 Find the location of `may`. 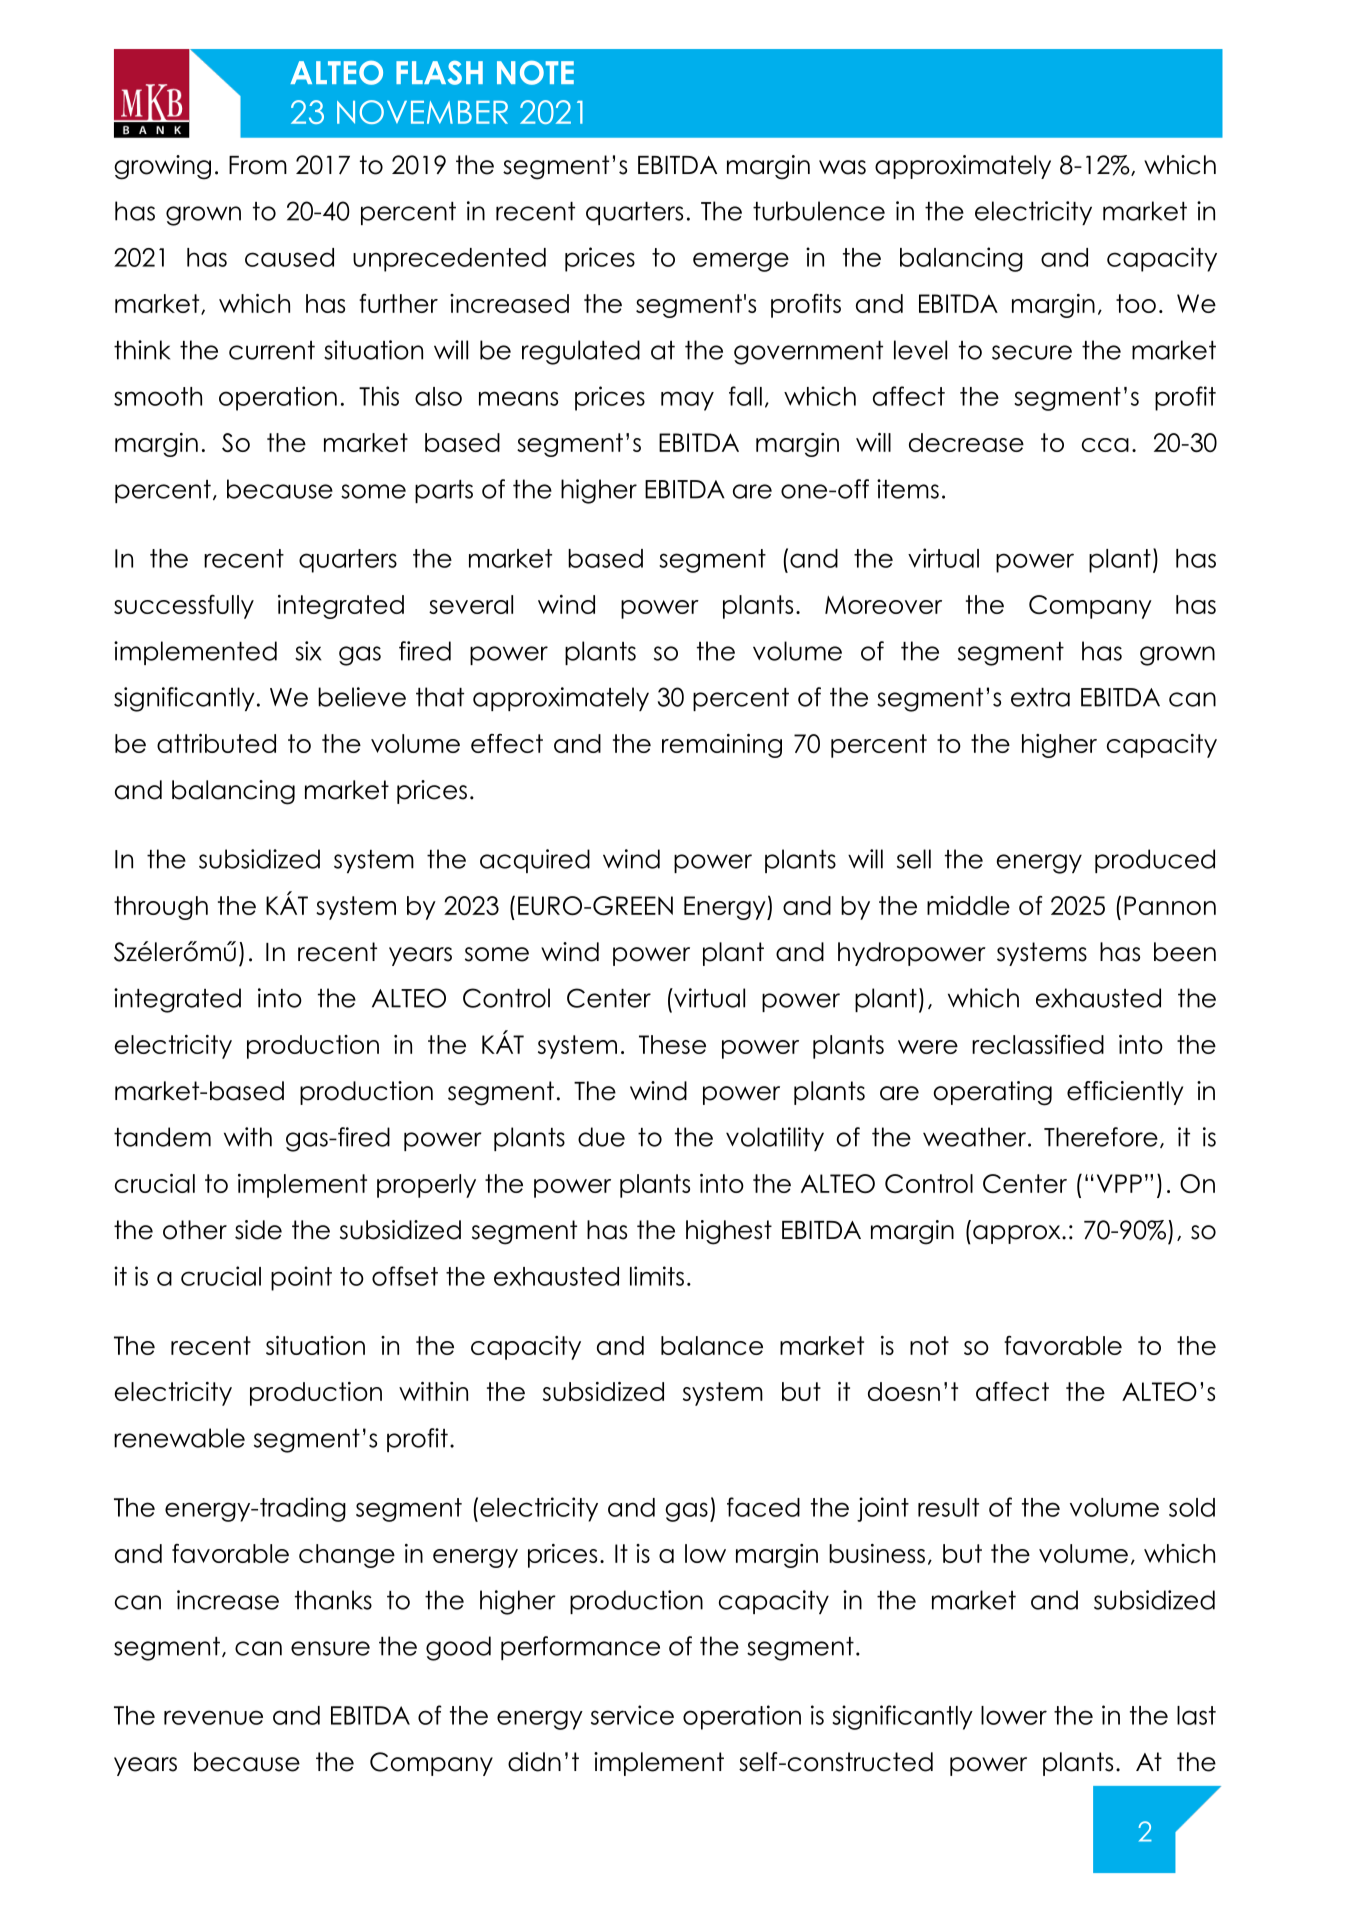

may is located at coordinates (687, 401).
